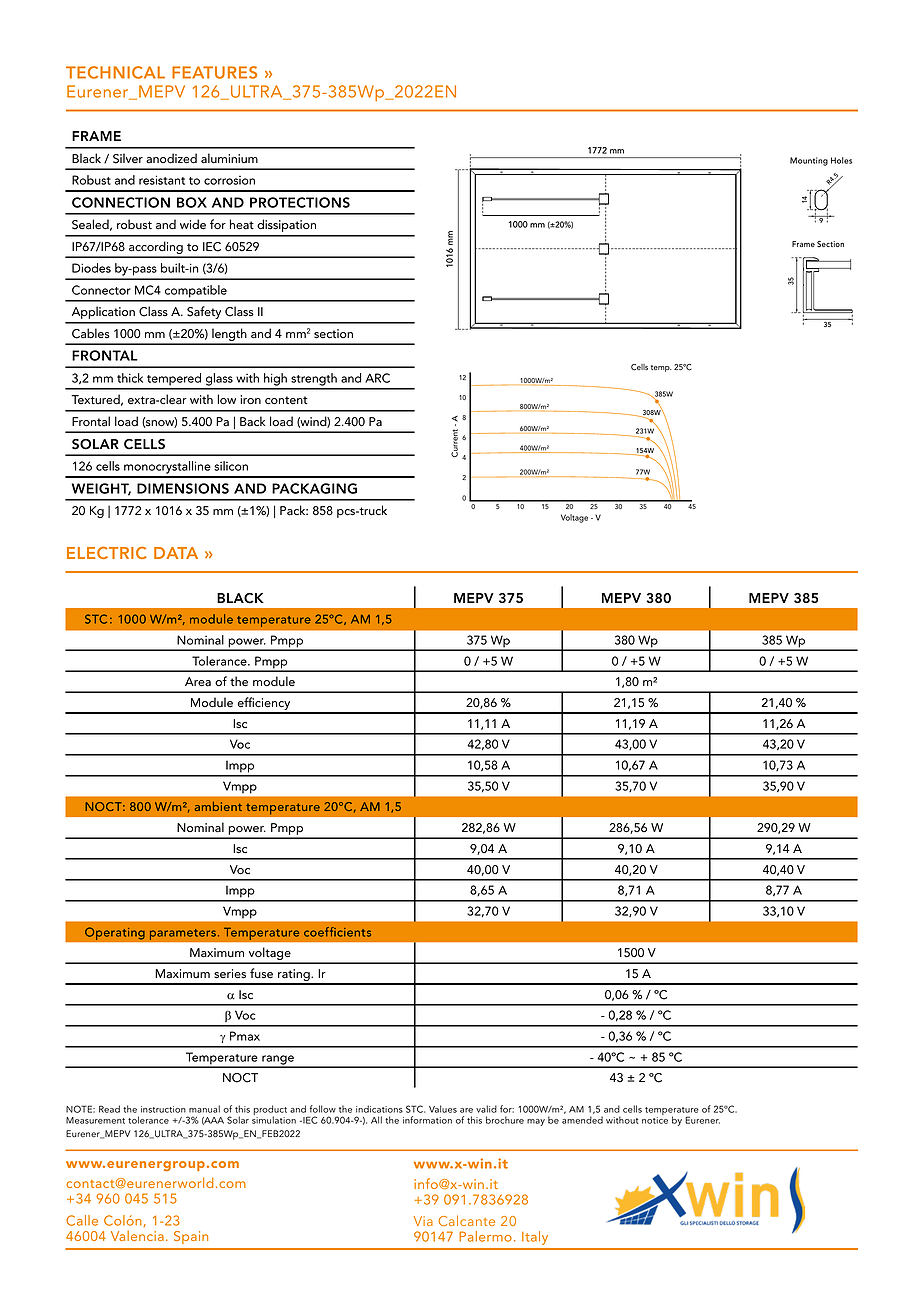 The image size is (924, 1308). I want to click on Spain, so click(191, 1237).
